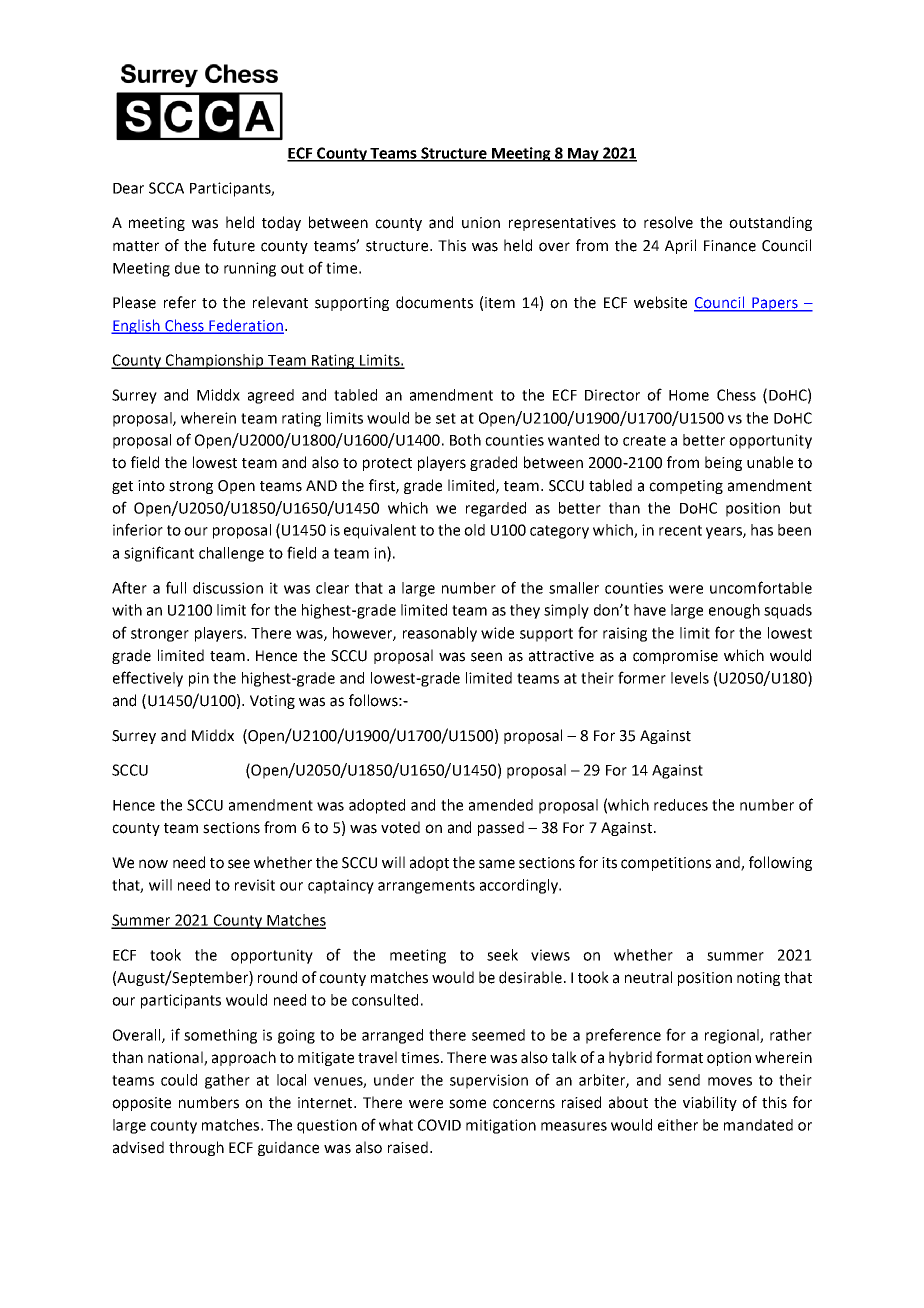 Image resolution: width=924 pixels, height=1308 pixels. Describe the element at coordinates (128, 188) in the screenshot. I see `Dear` at that location.
